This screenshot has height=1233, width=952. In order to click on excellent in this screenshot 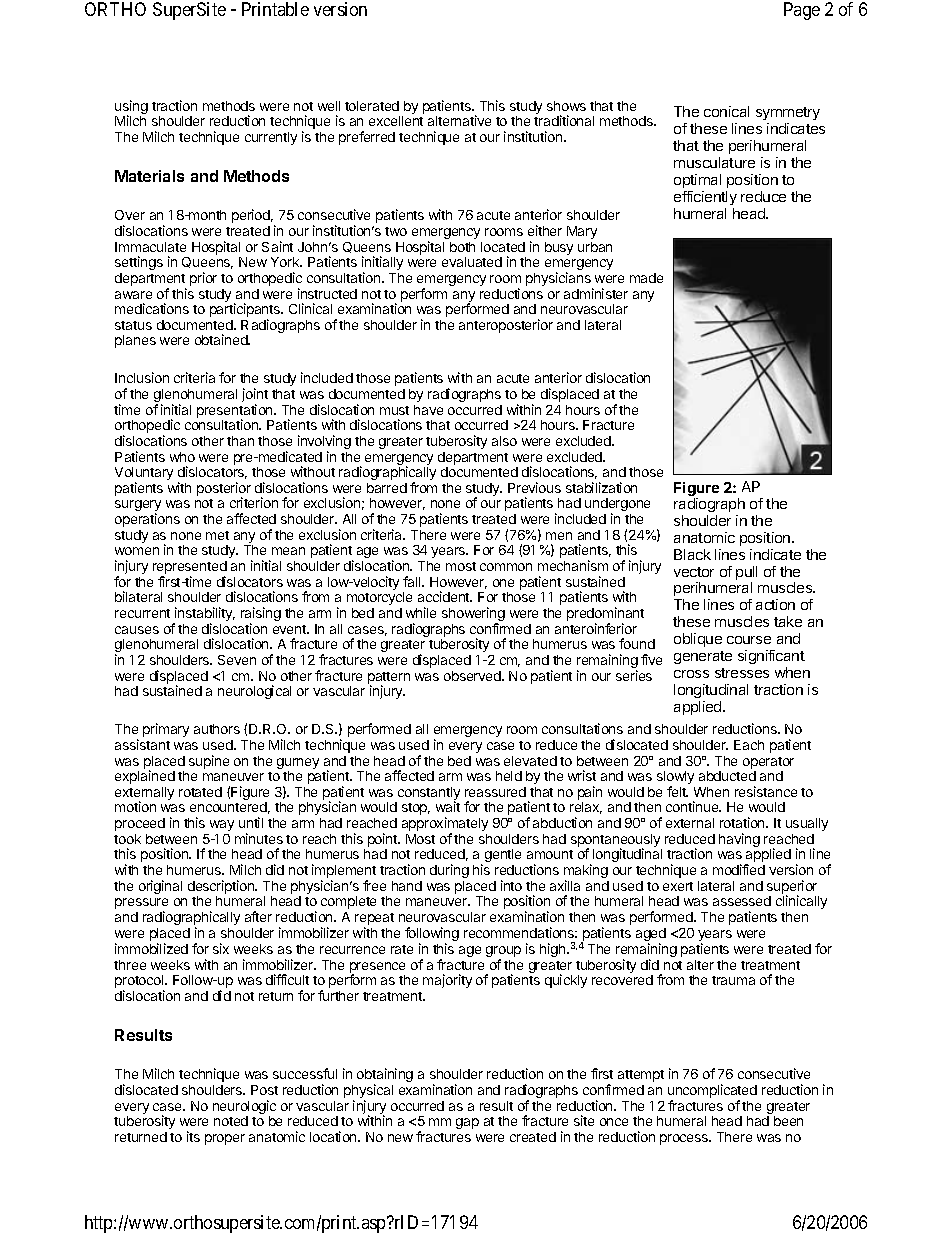, I will do `click(396, 121)`.
